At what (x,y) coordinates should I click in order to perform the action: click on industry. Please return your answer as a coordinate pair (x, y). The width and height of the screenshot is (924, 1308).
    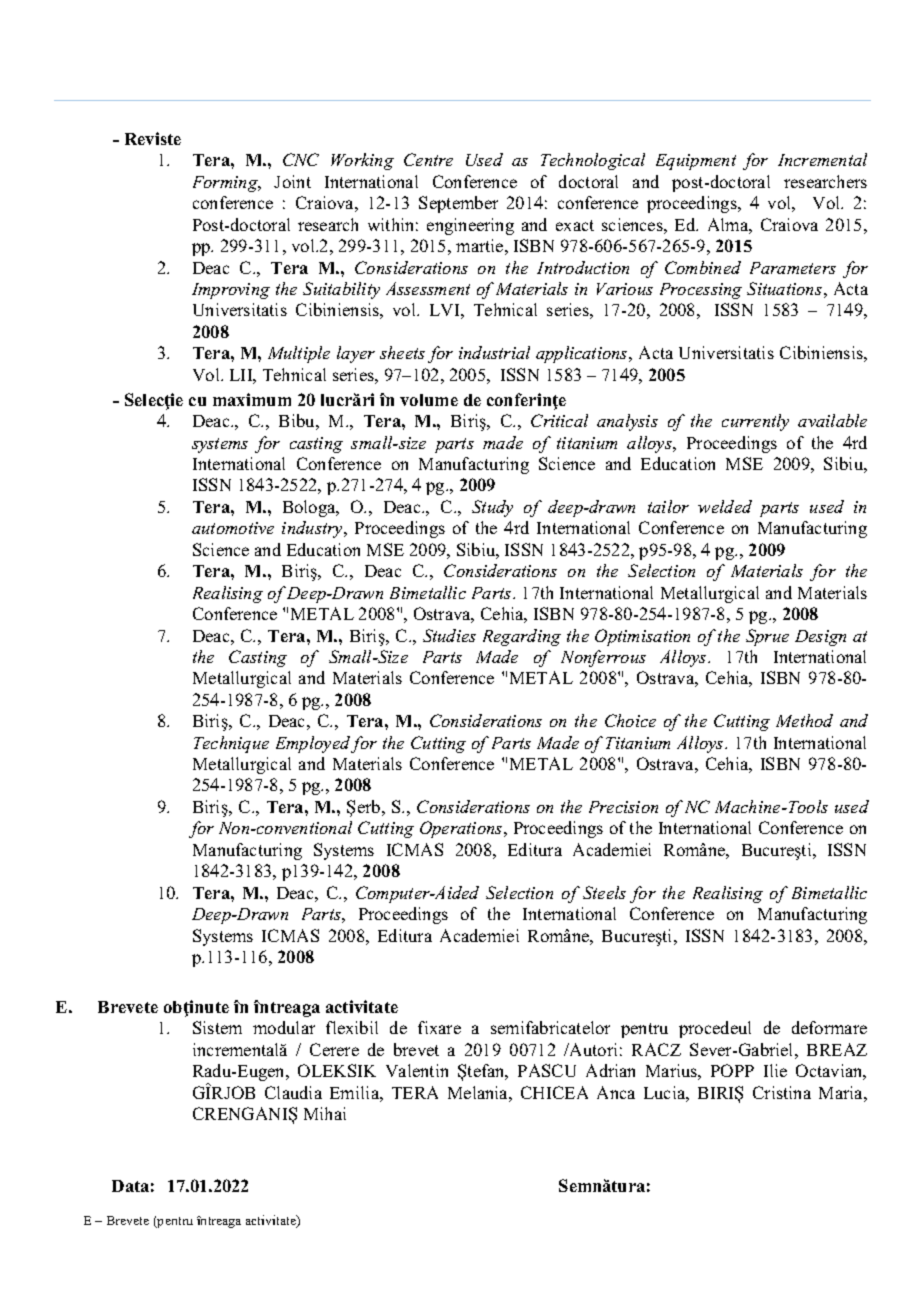
    Looking at the image, I should click on (313, 529).
